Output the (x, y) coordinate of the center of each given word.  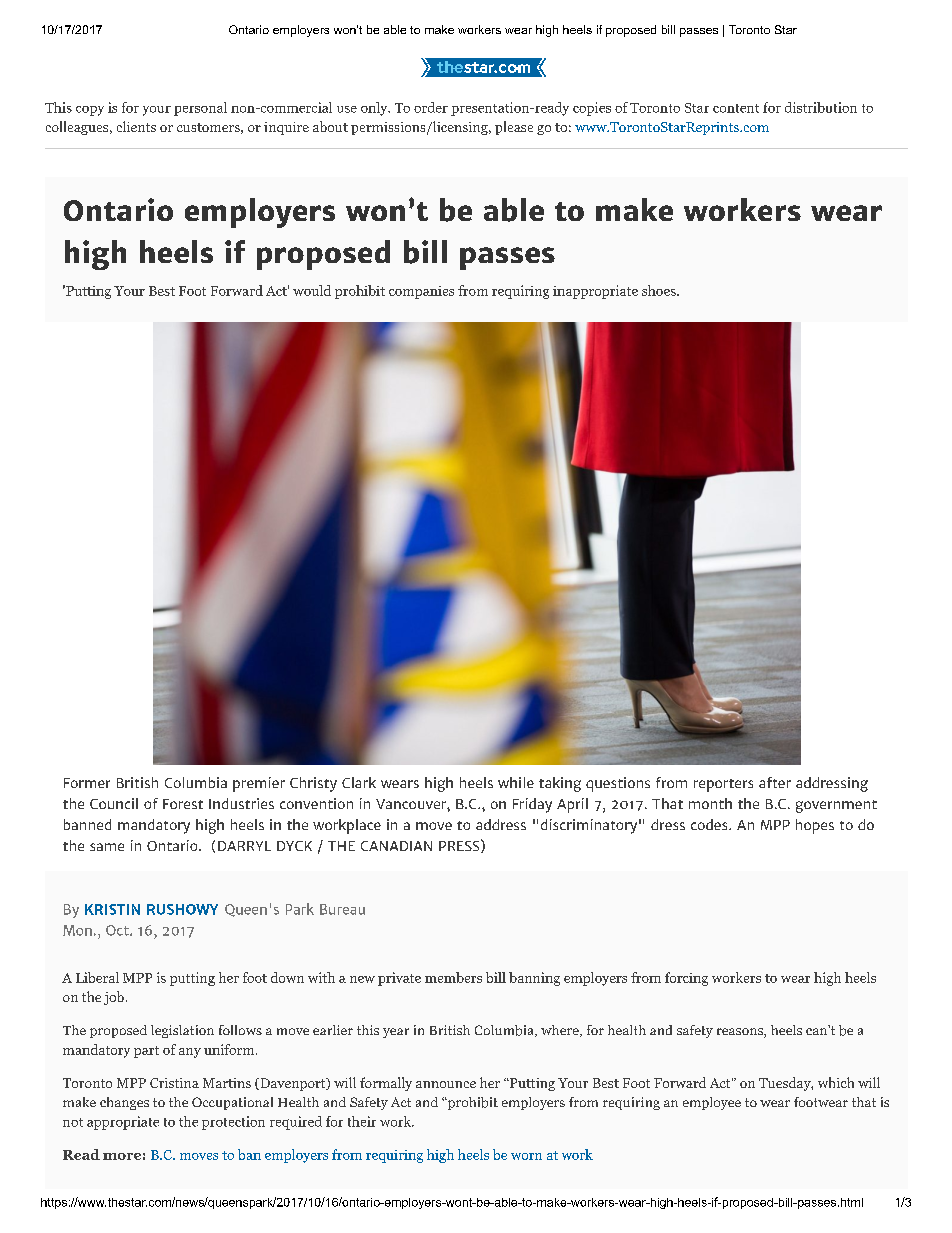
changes (124, 1103)
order (431, 107)
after (775, 782)
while (516, 782)
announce (446, 1084)
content (736, 108)
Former (87, 783)
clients (136, 126)
